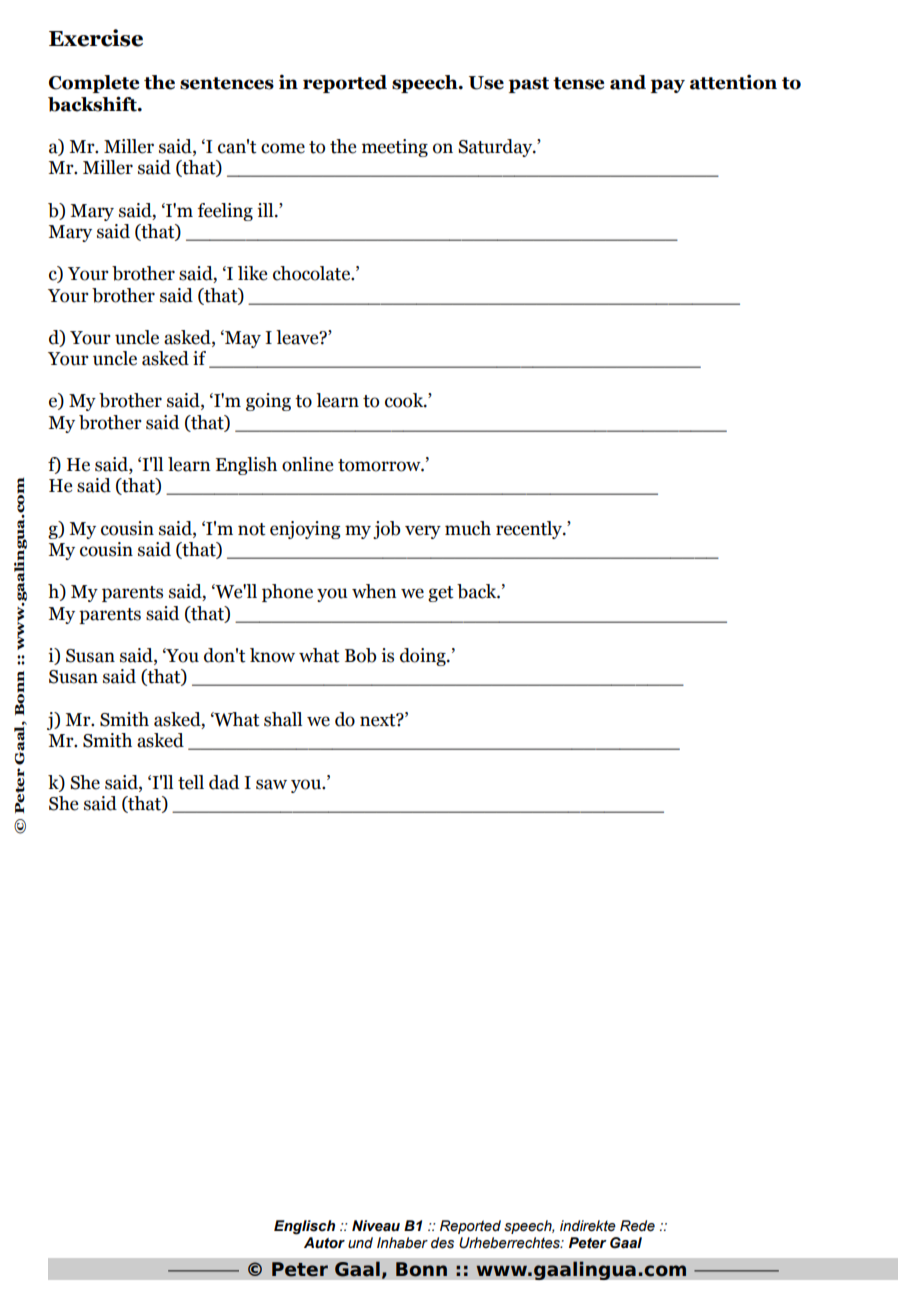 The height and width of the screenshot is (1308, 924). I want to click on get, so click(441, 594).
